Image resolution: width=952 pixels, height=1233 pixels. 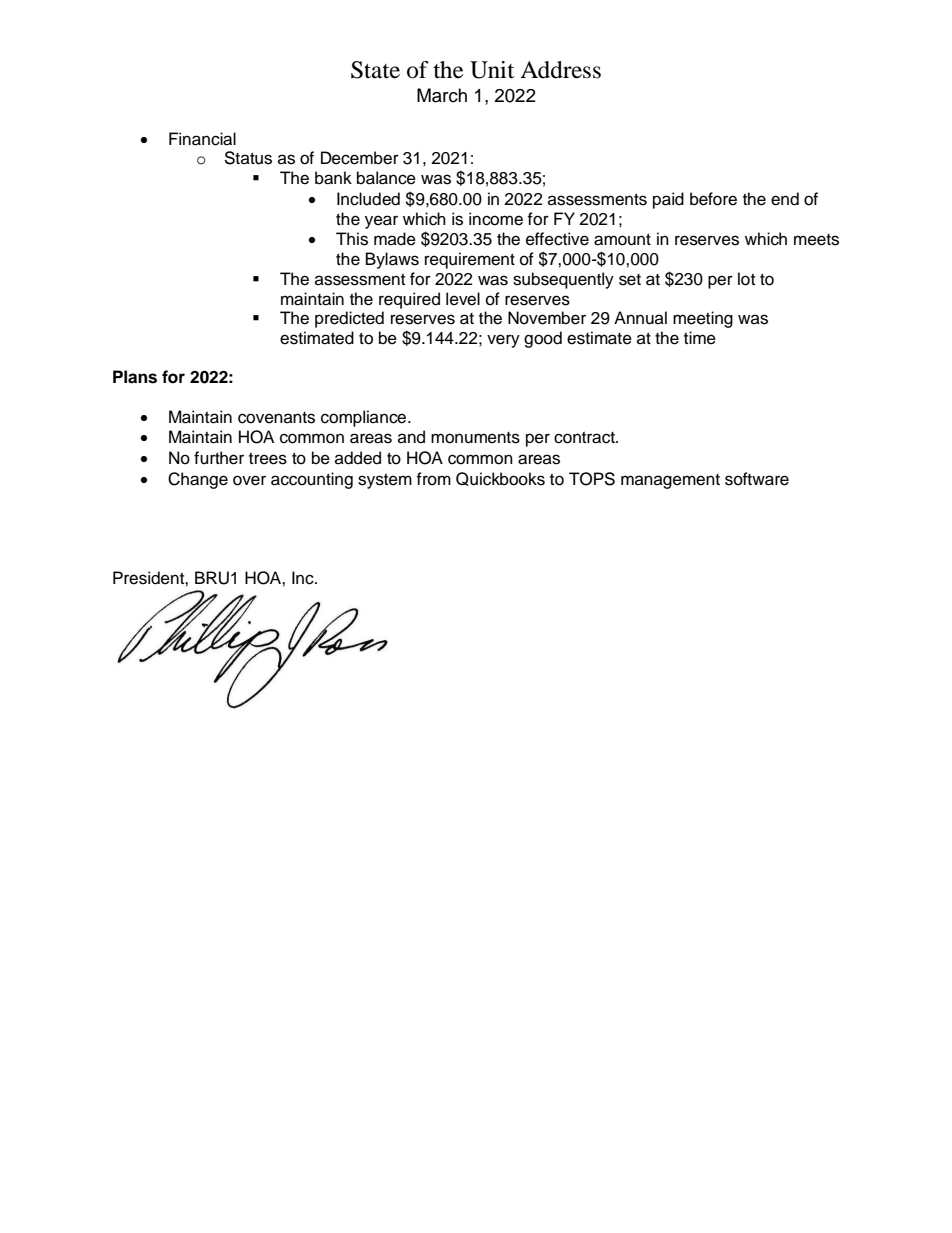 What do you see at coordinates (375, 70) in the document?
I see `State` at bounding box center [375, 70].
